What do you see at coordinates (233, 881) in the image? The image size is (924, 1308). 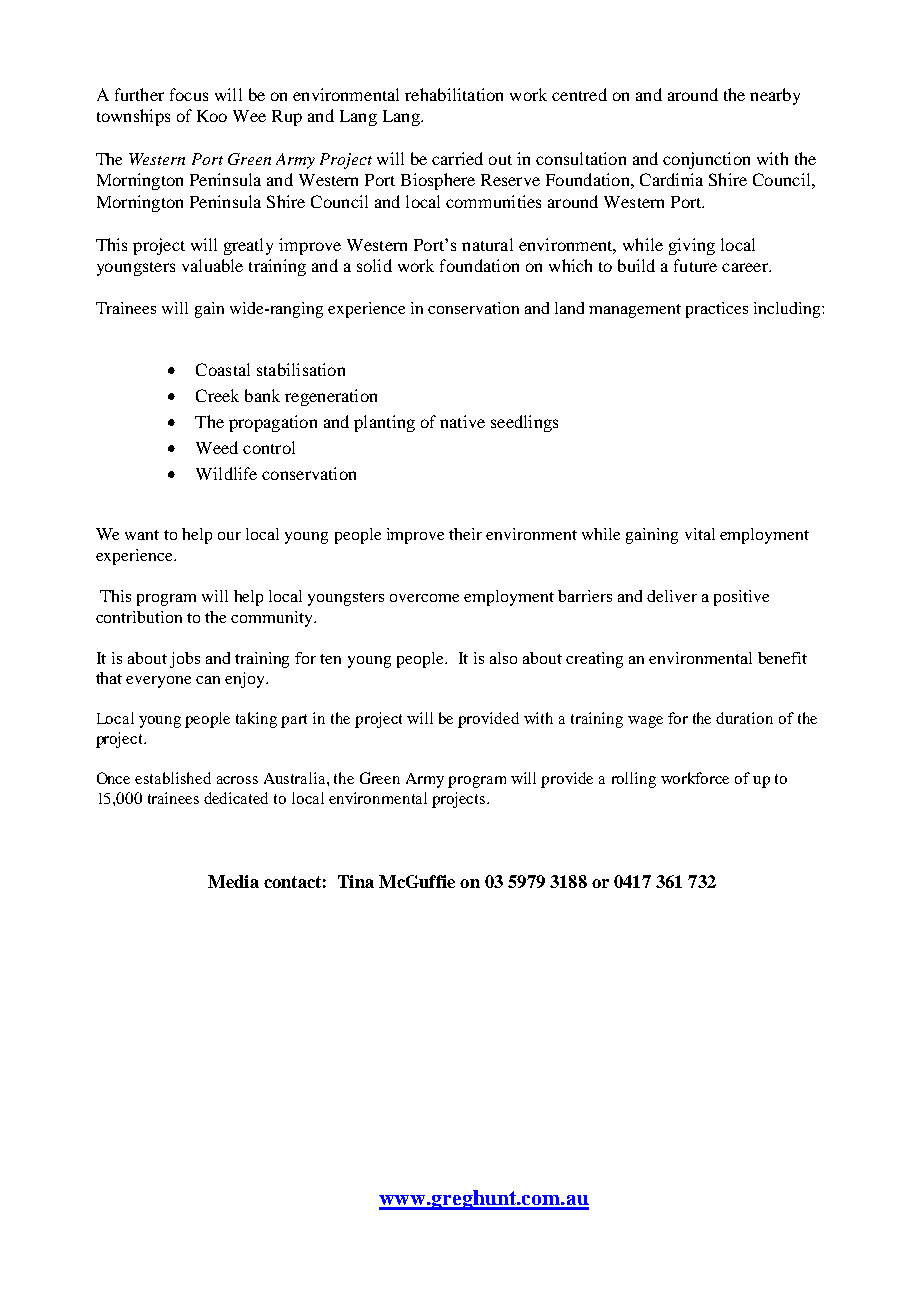 I see `Media` at bounding box center [233, 881].
